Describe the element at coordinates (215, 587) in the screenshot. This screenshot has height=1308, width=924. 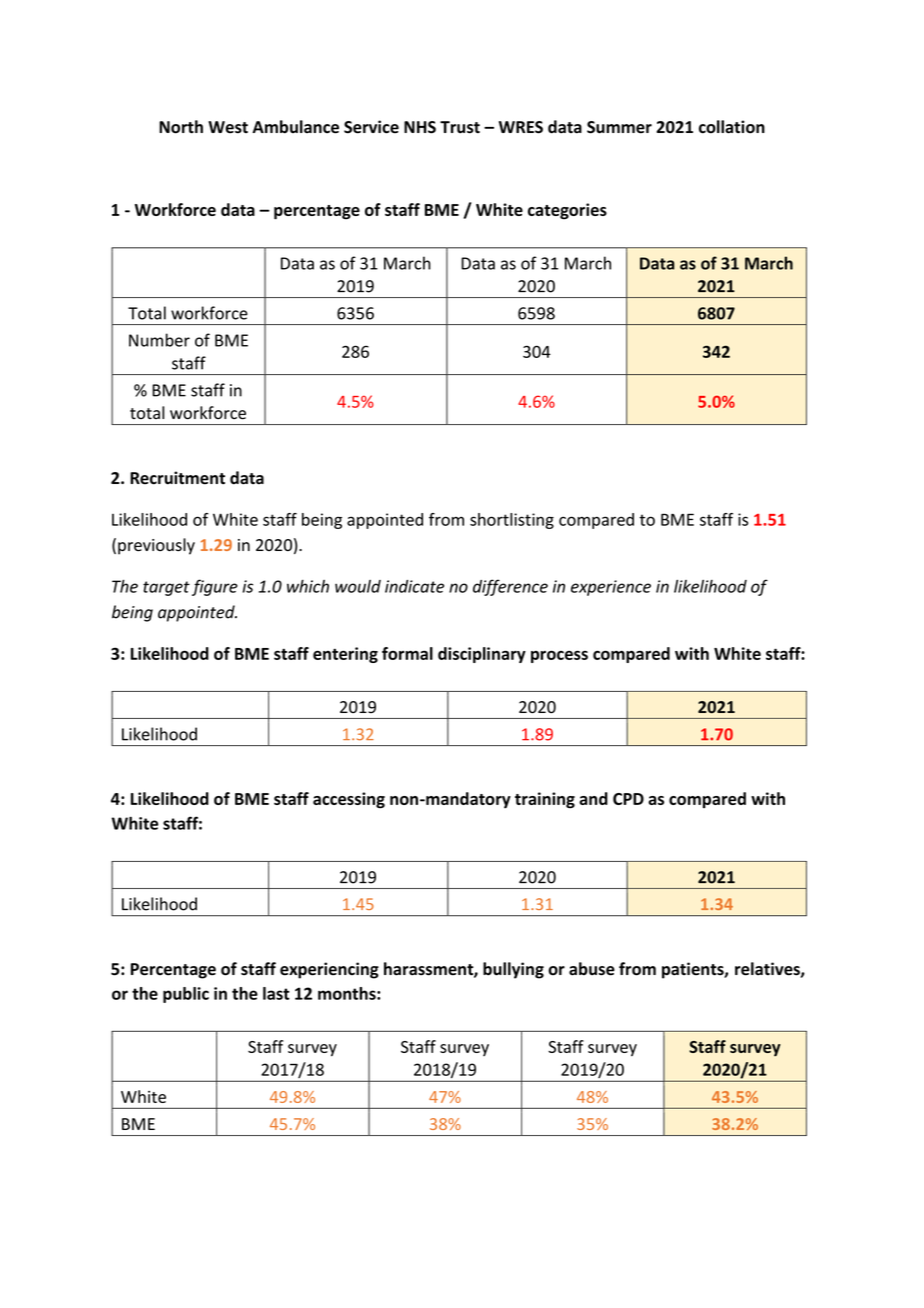
I see `figure` at that location.
